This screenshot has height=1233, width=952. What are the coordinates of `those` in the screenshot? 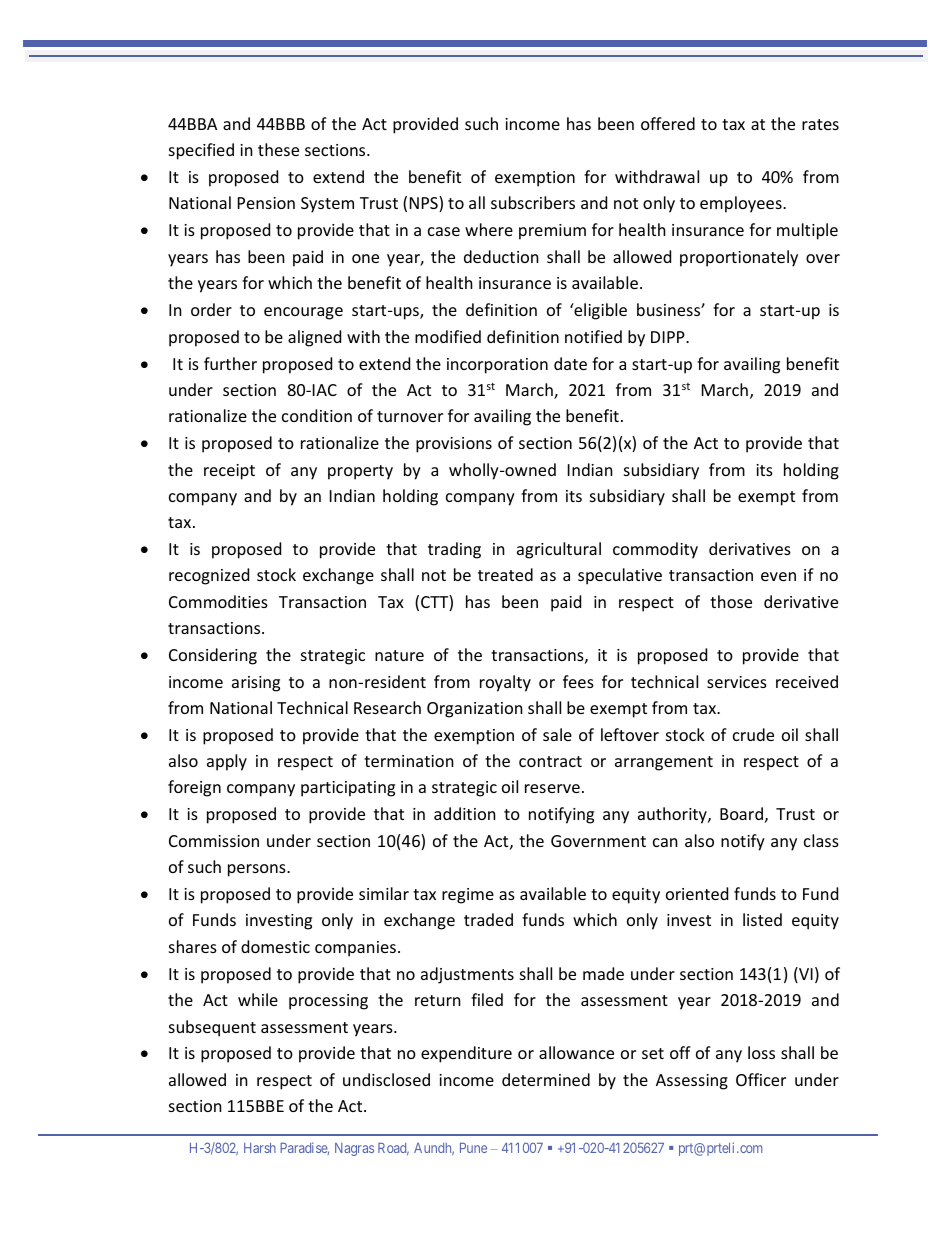 It's located at (731, 601).
